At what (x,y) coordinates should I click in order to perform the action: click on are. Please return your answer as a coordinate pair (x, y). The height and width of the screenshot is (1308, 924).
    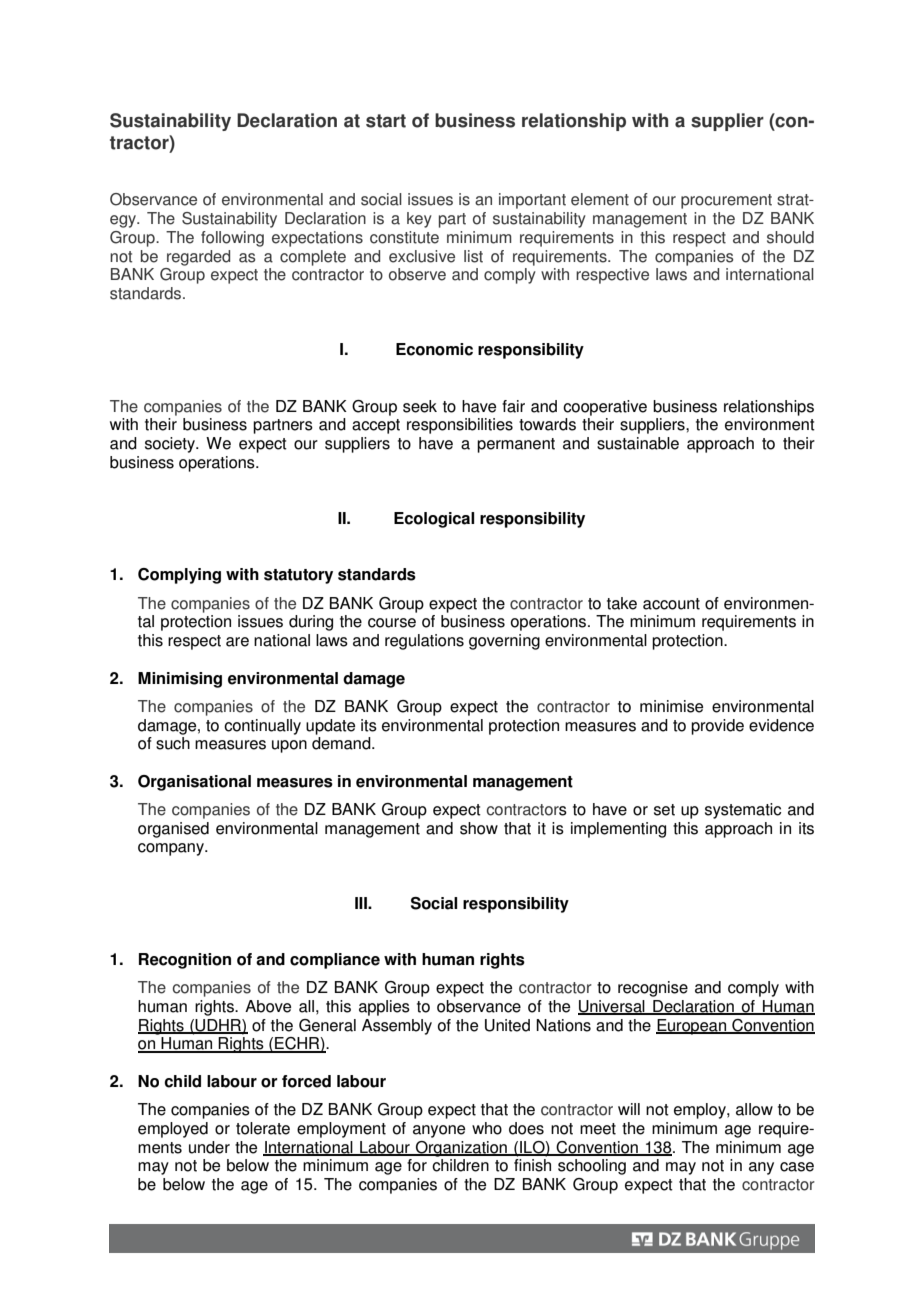
    Looking at the image, I should click on (237, 642).
